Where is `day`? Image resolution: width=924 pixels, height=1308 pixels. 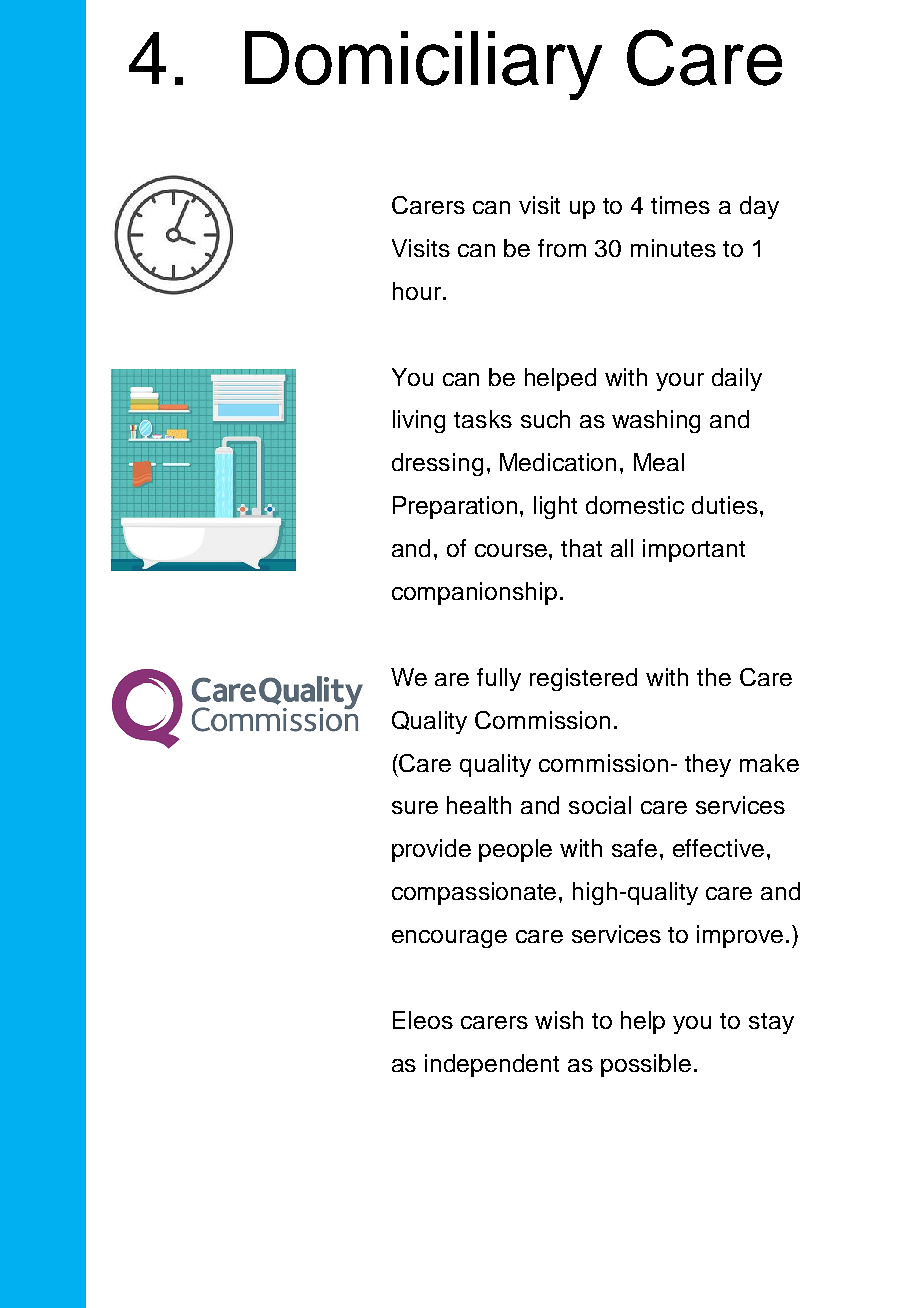
day is located at coordinates (759, 207).
